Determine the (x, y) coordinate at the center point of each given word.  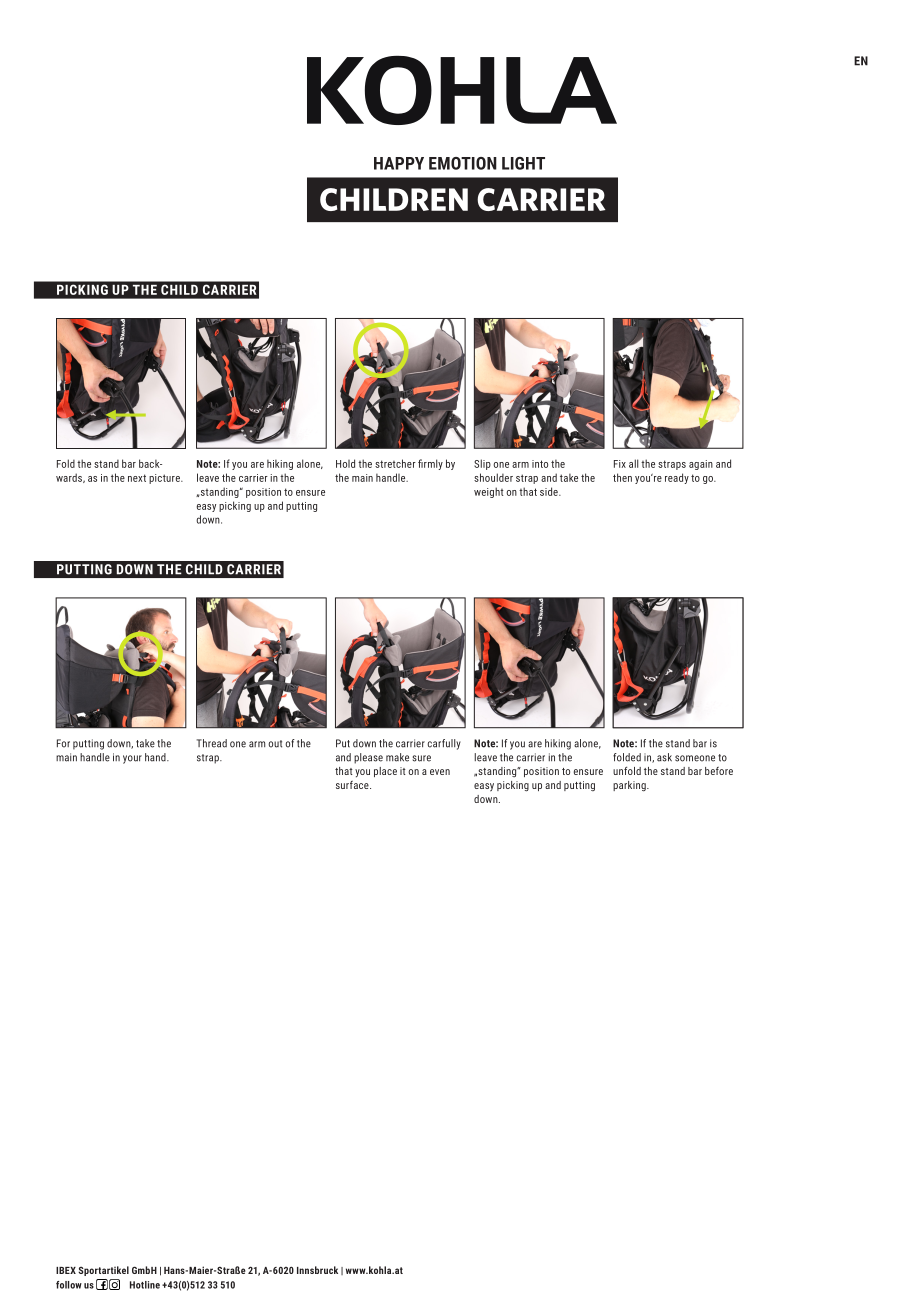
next (137, 478)
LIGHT (523, 163)
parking (630, 786)
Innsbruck (317, 1270)
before (719, 771)
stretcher (395, 463)
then (622, 477)
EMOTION (463, 163)
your (132, 759)
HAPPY (399, 163)
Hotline (145, 1285)
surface (353, 785)
